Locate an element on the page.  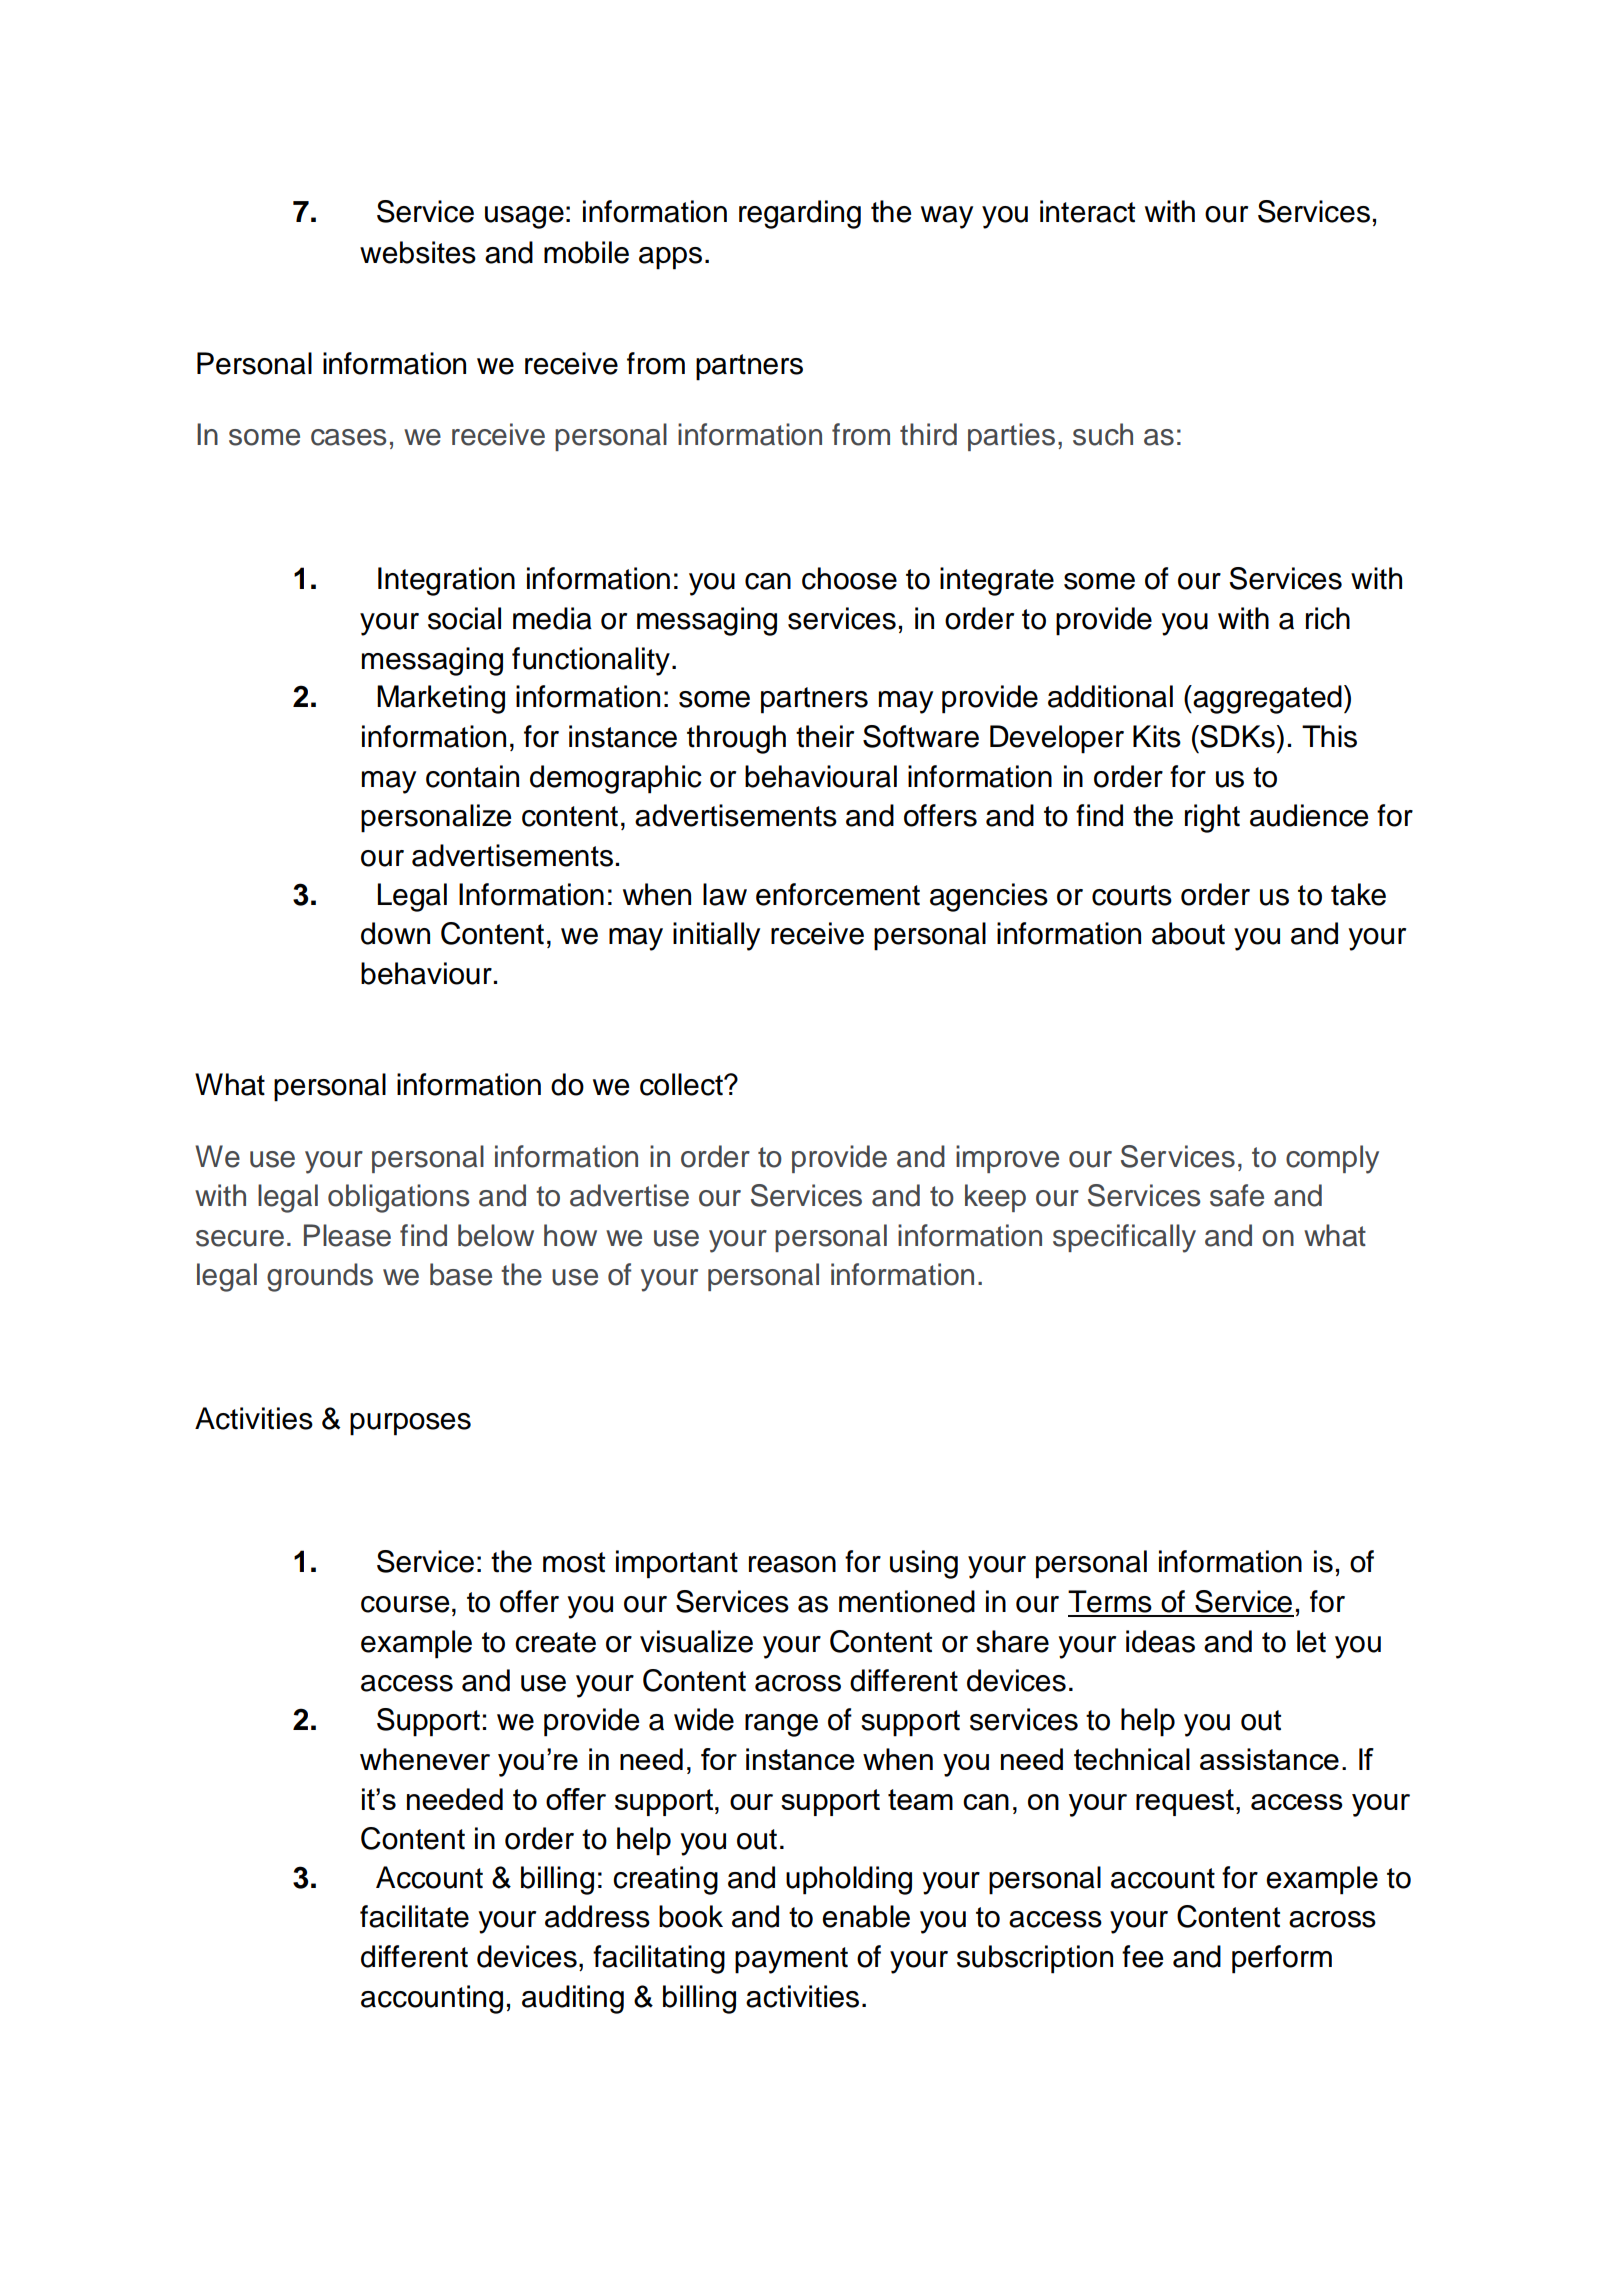
obligations is located at coordinates (399, 1198).
